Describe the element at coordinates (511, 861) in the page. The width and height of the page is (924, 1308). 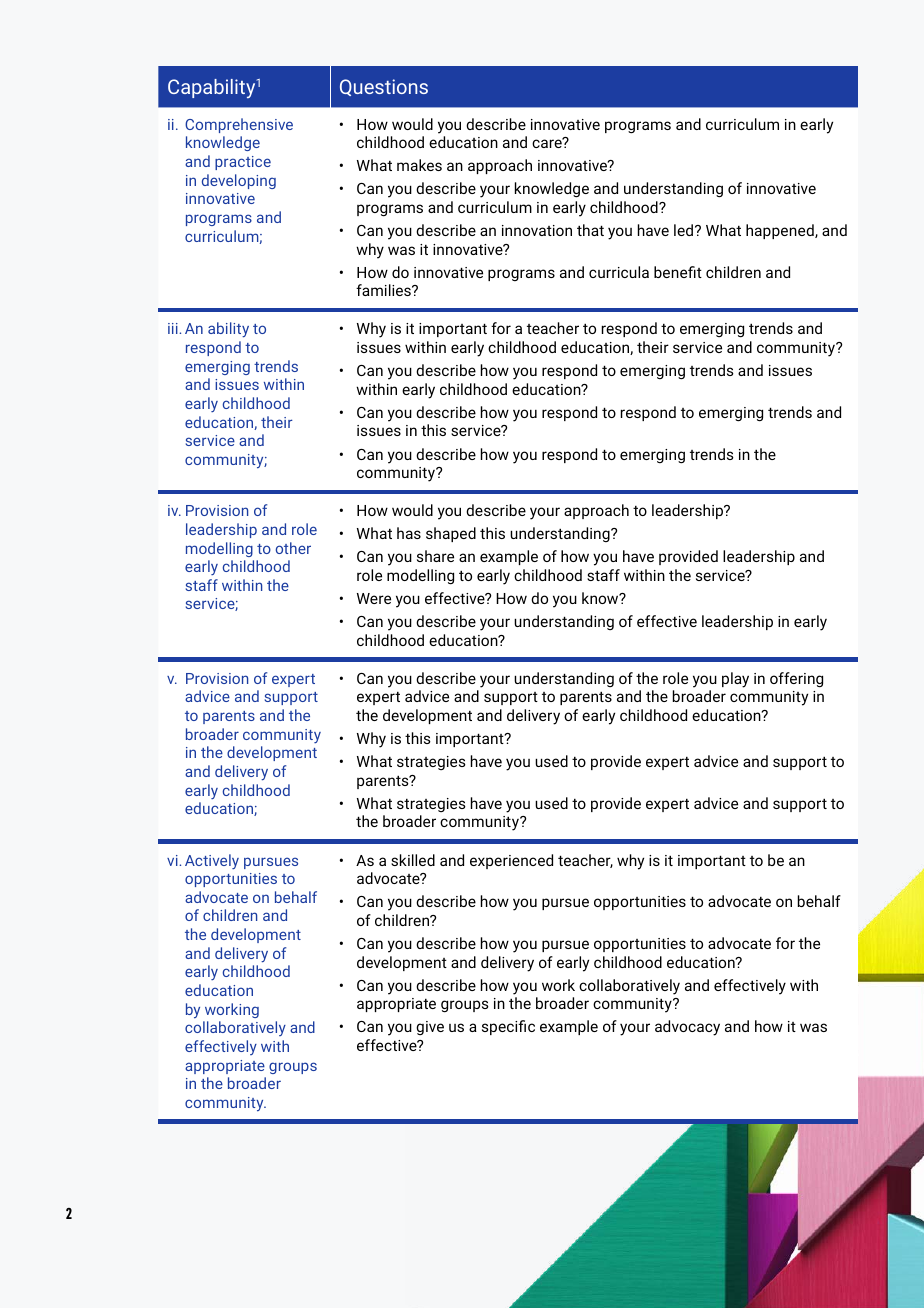
I see `experienced` at that location.
